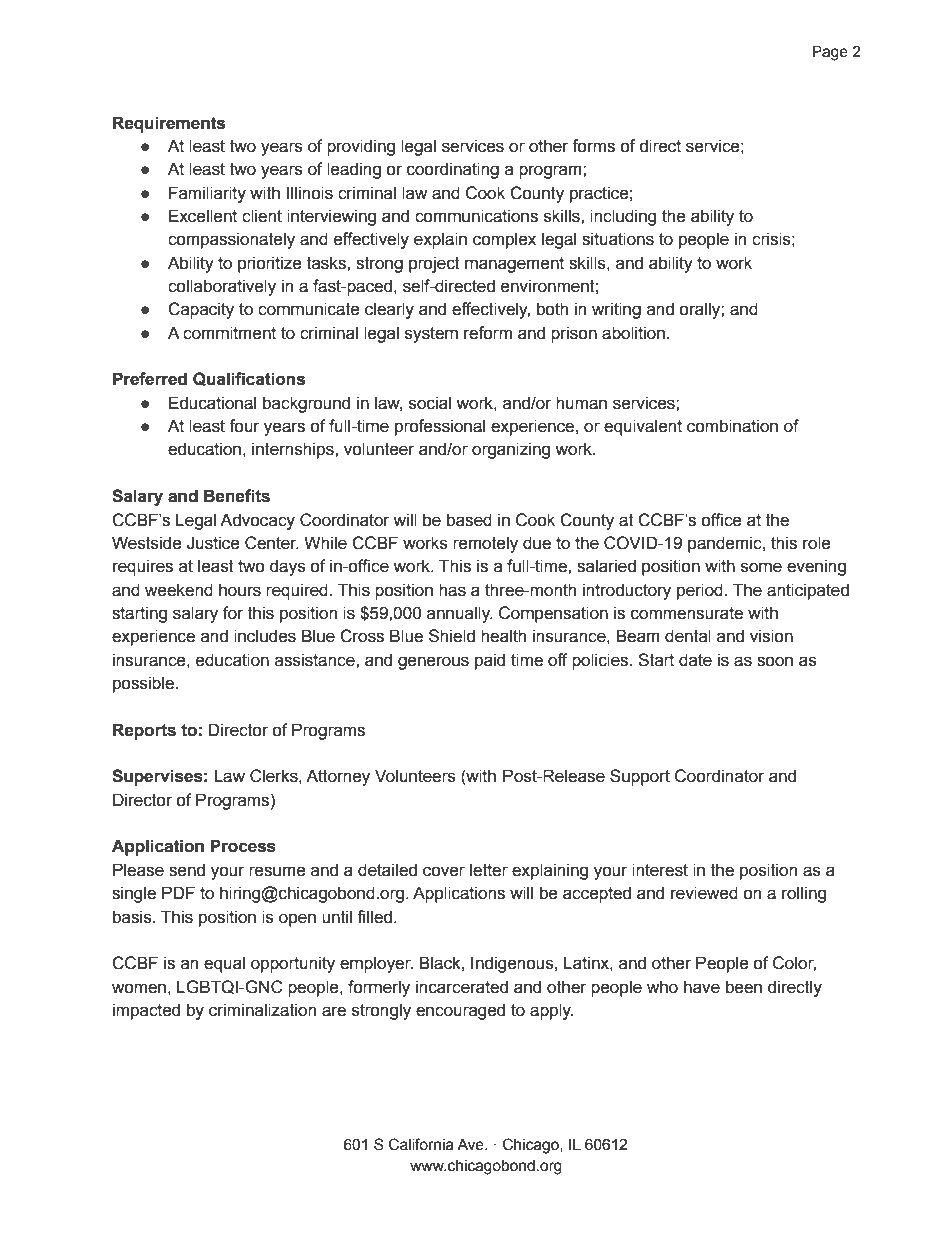  I want to click on Support, so click(640, 777).
